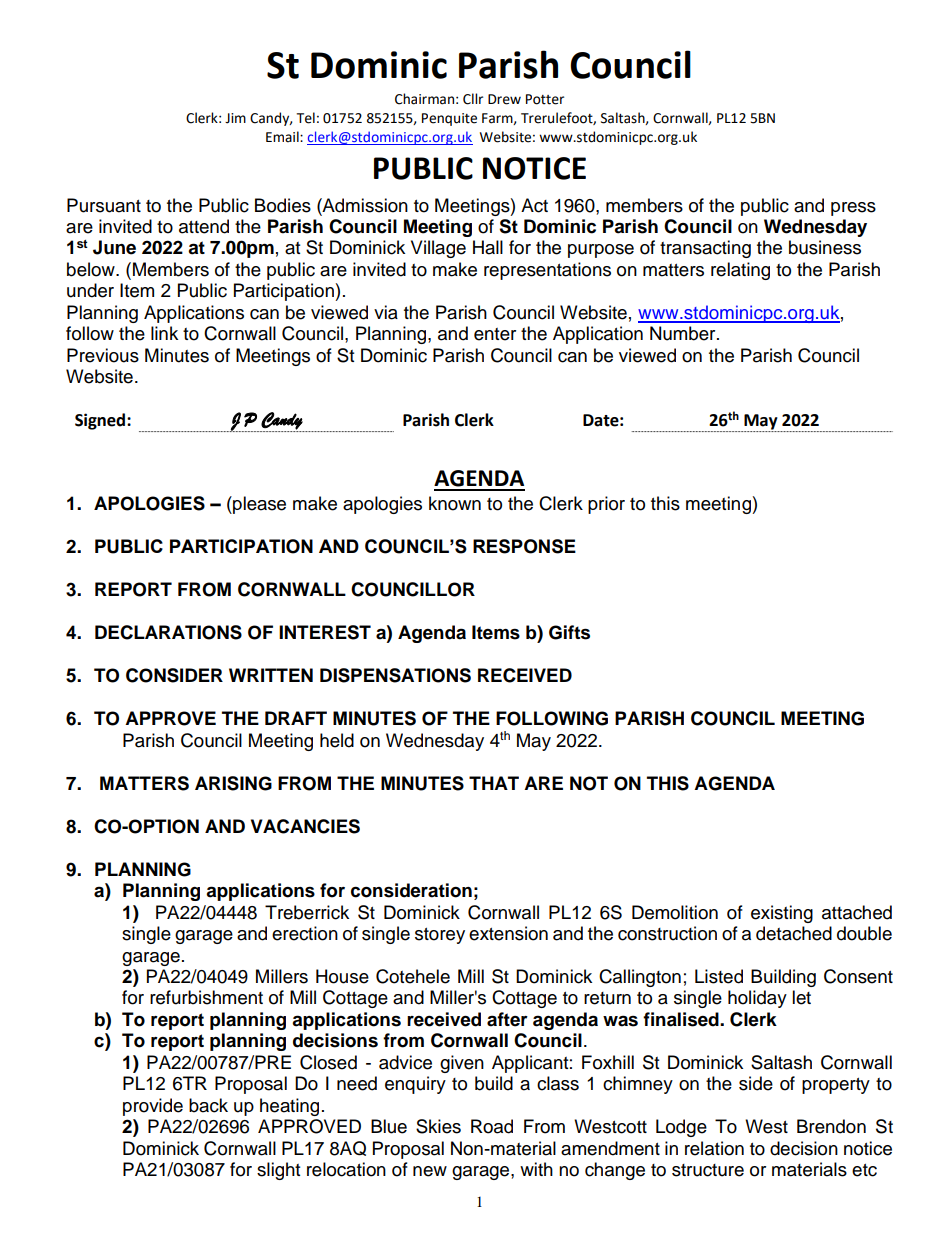  Describe the element at coordinates (235, 118) in the page. I see `Jim` at that location.
